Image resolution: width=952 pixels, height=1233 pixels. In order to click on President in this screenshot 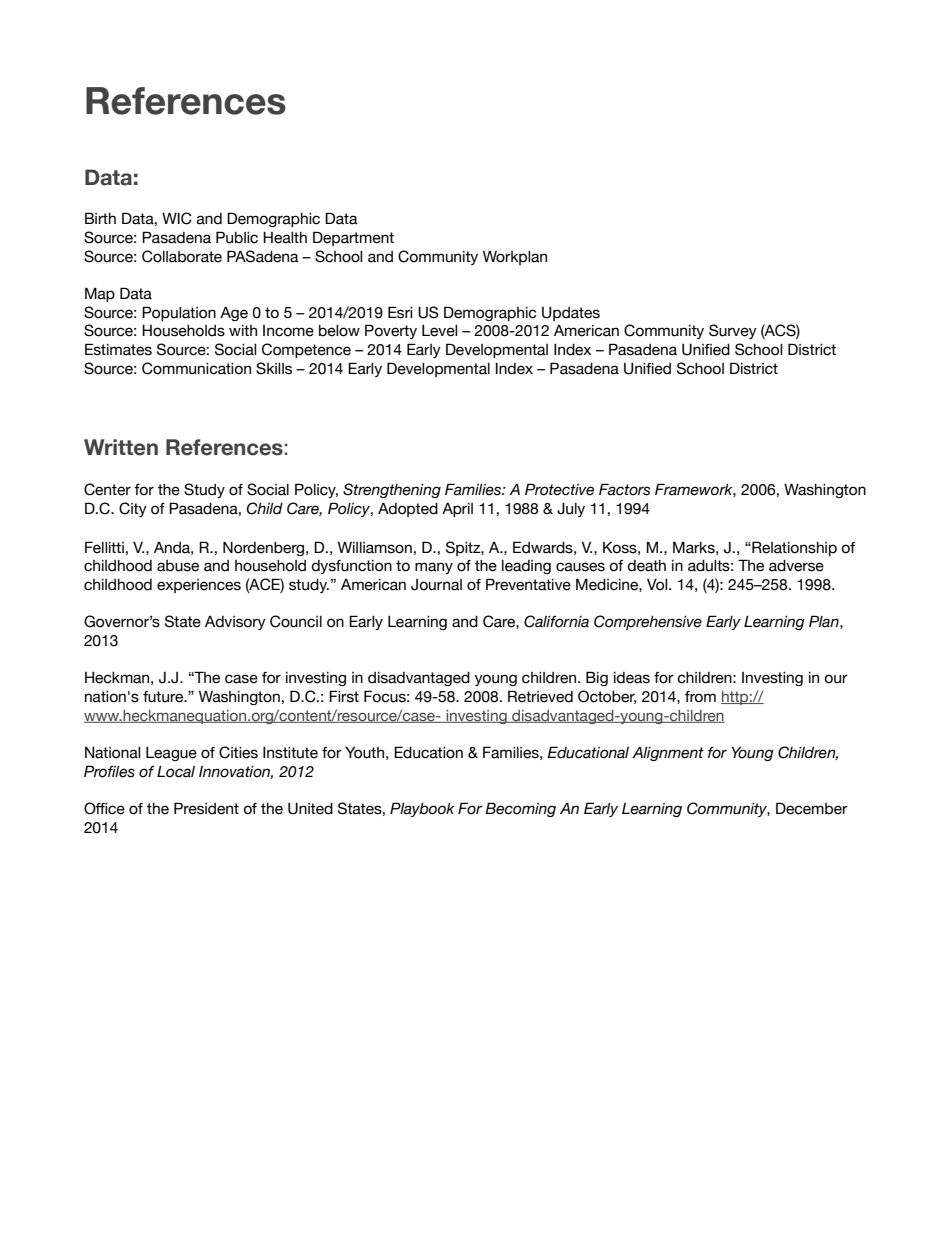, I will do `click(206, 808)`.
